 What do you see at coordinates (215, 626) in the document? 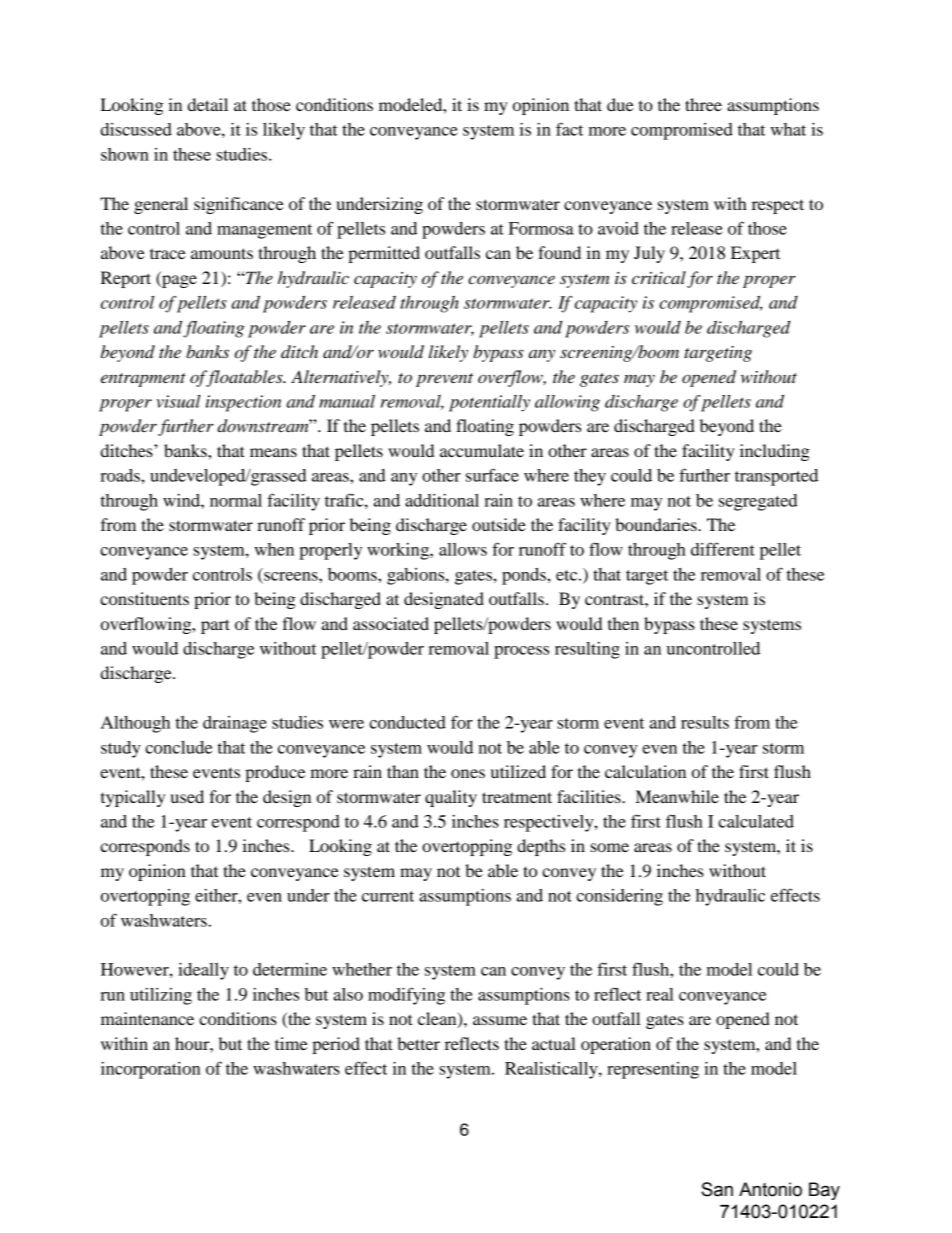
I see `part` at bounding box center [215, 626].
